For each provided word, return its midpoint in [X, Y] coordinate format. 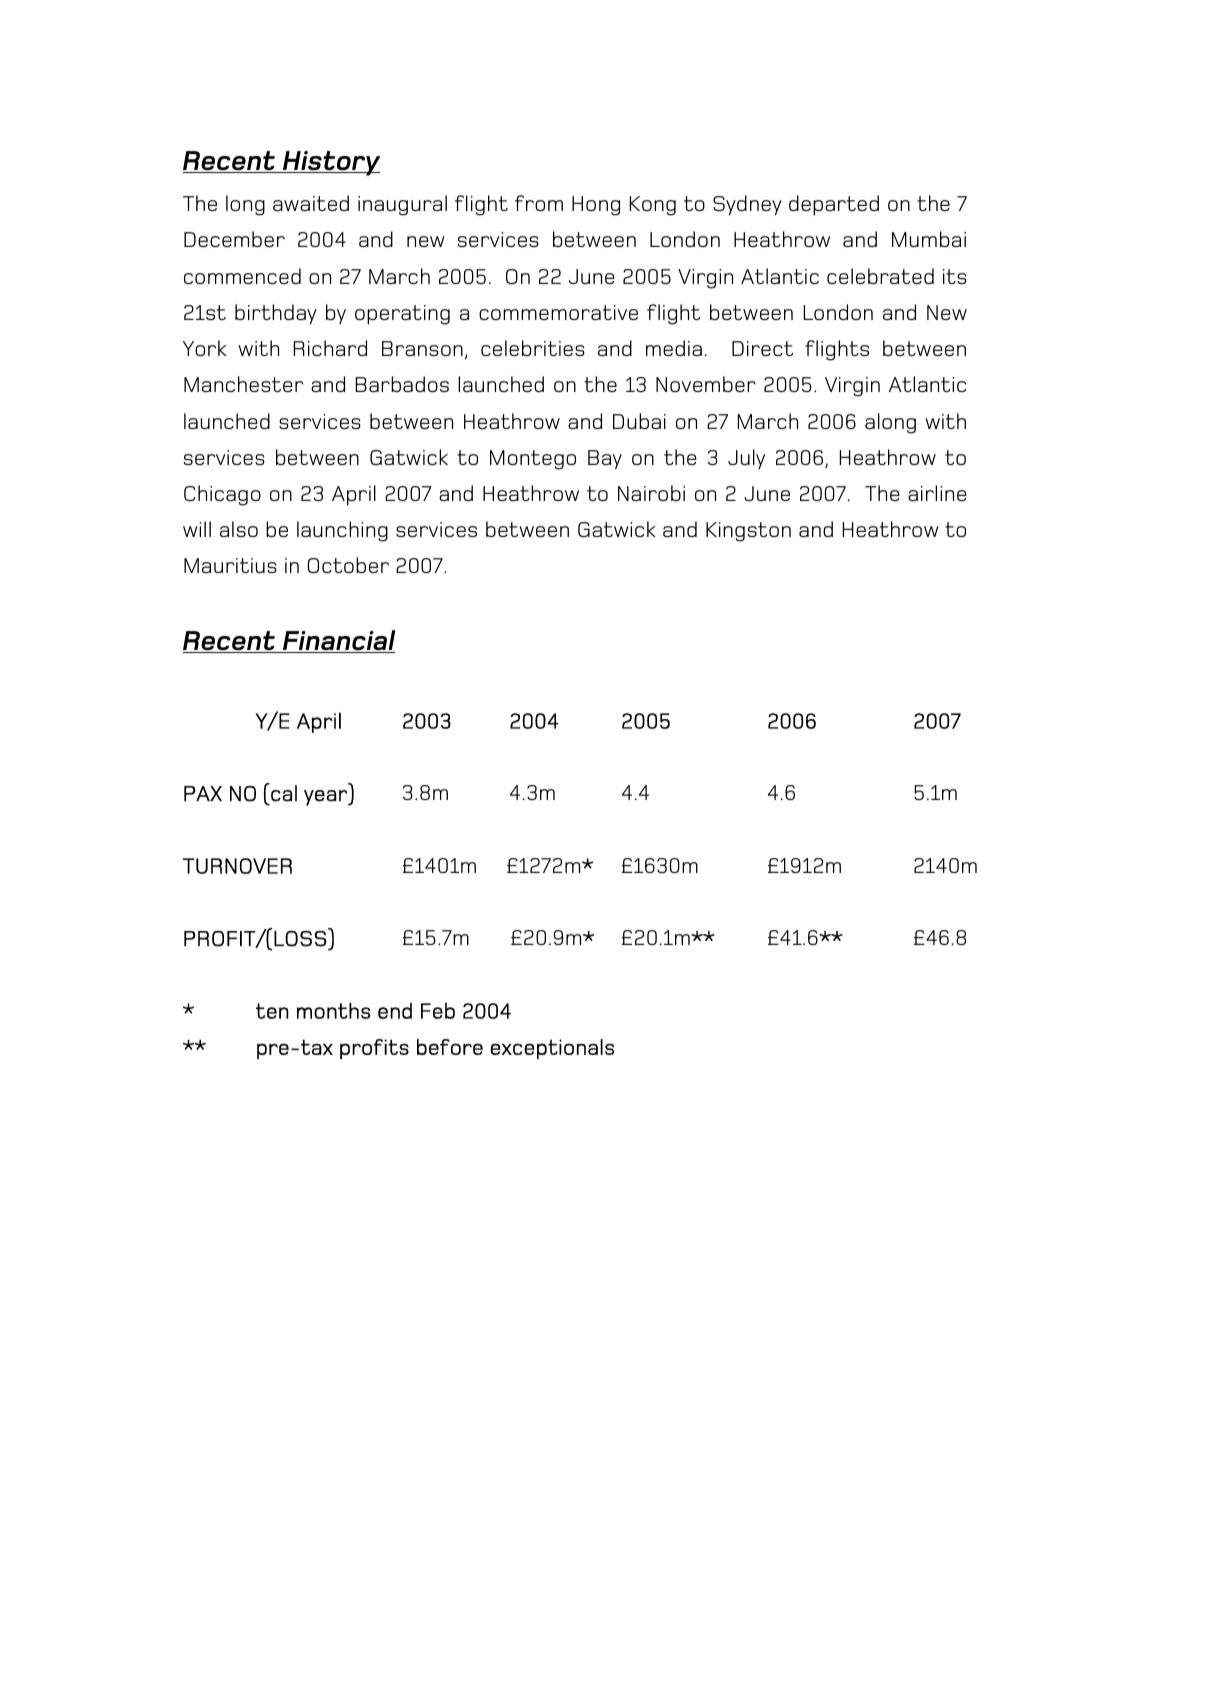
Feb [438, 1010]
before [450, 1047]
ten [272, 1011]
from [539, 203]
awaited [311, 203]
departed [834, 205]
